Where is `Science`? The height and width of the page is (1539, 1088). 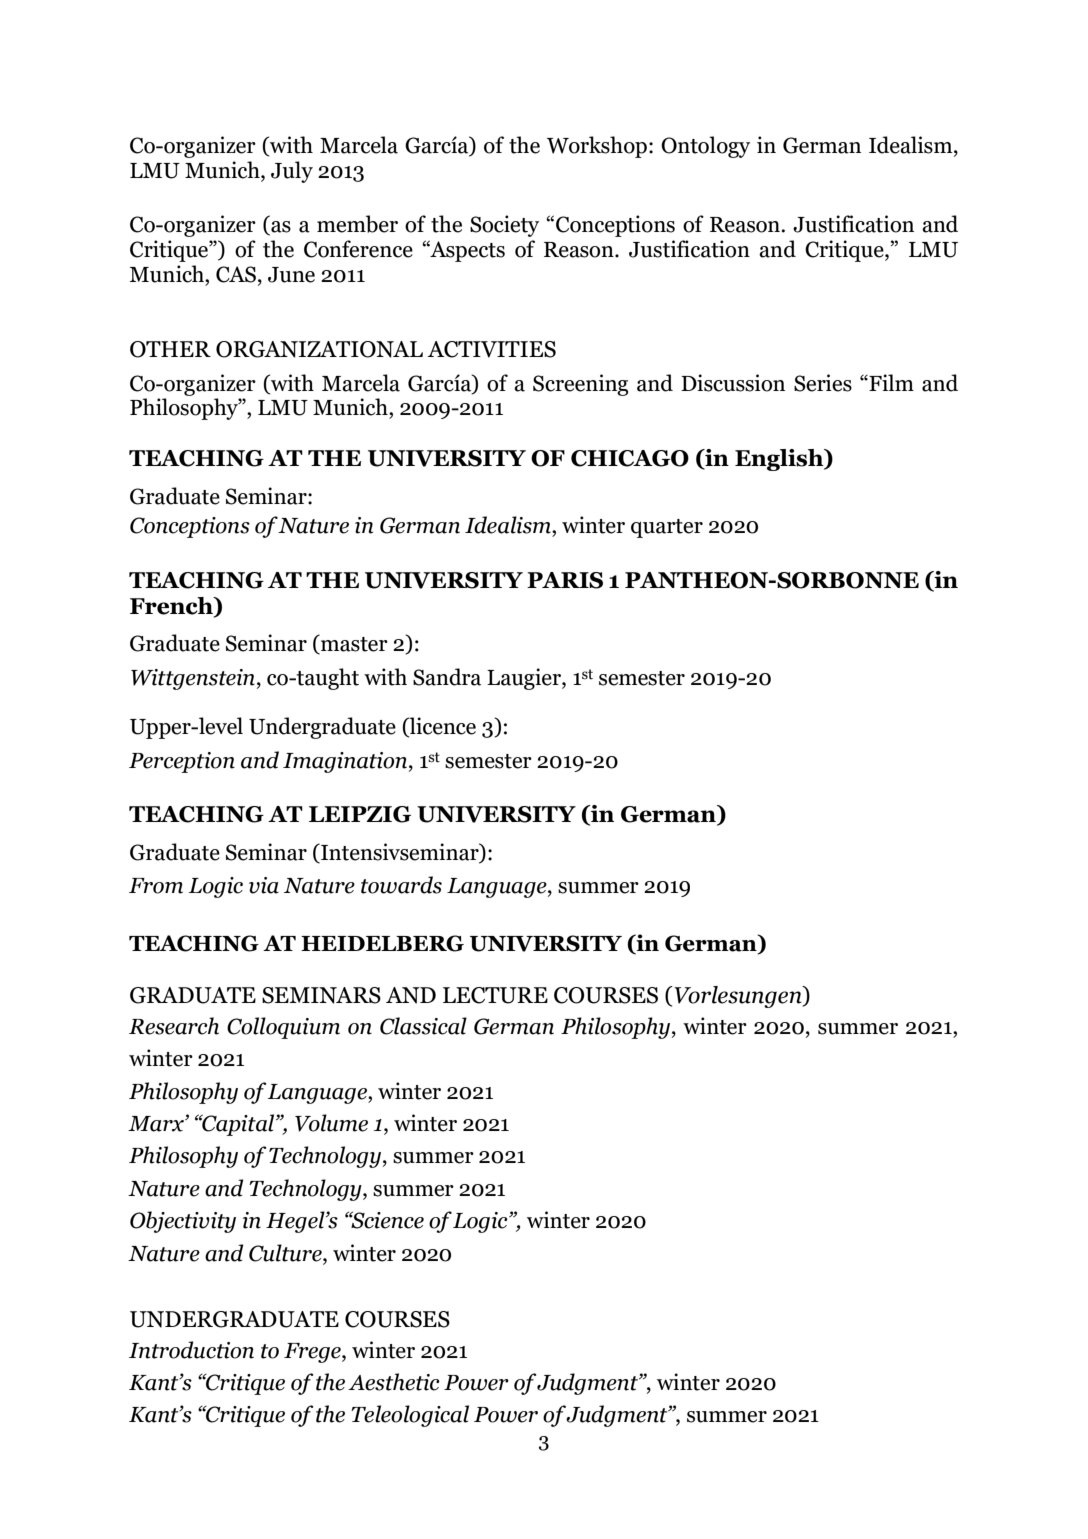 Science is located at coordinates (386, 1220).
